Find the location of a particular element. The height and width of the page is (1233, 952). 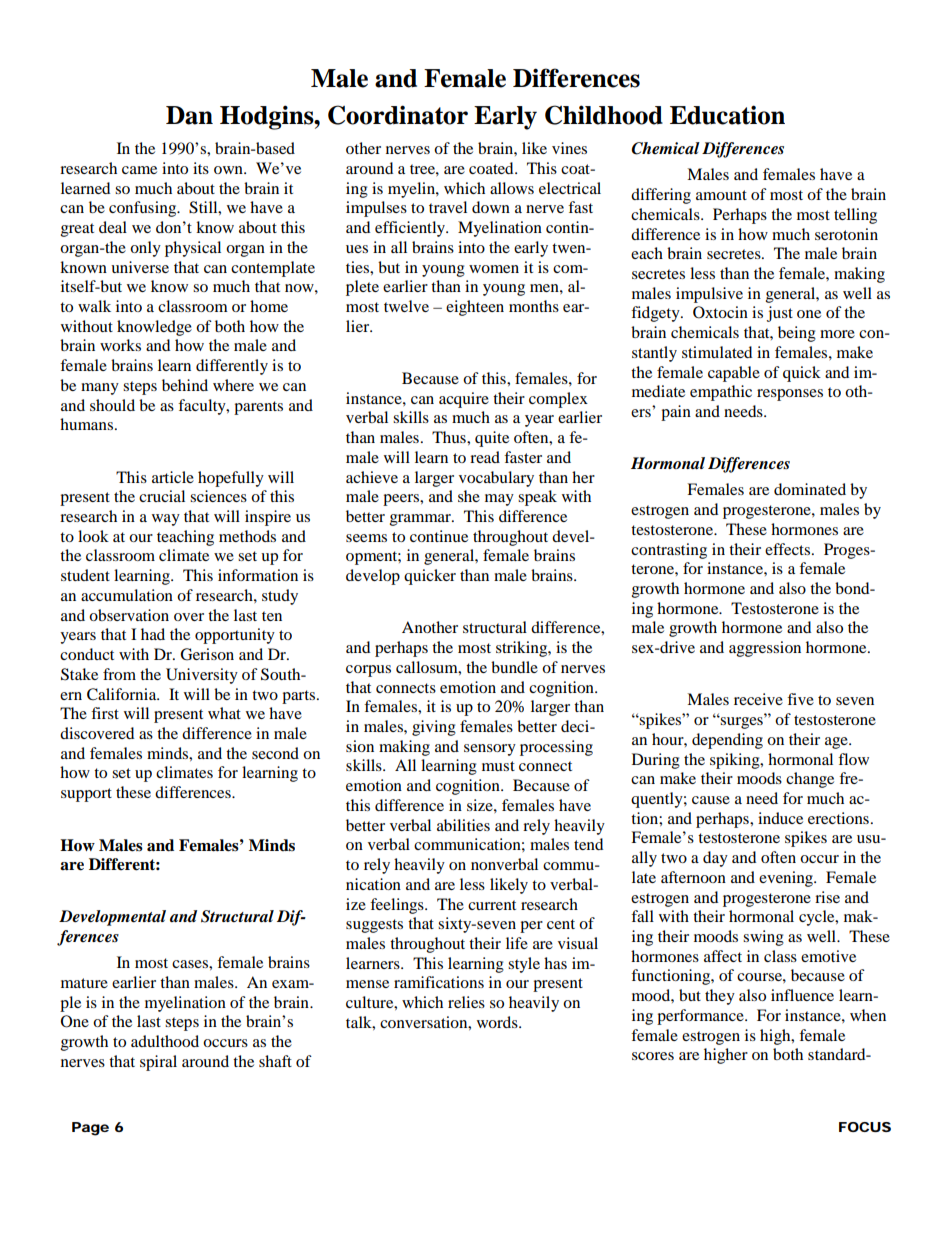

effects is located at coordinates (789, 549).
